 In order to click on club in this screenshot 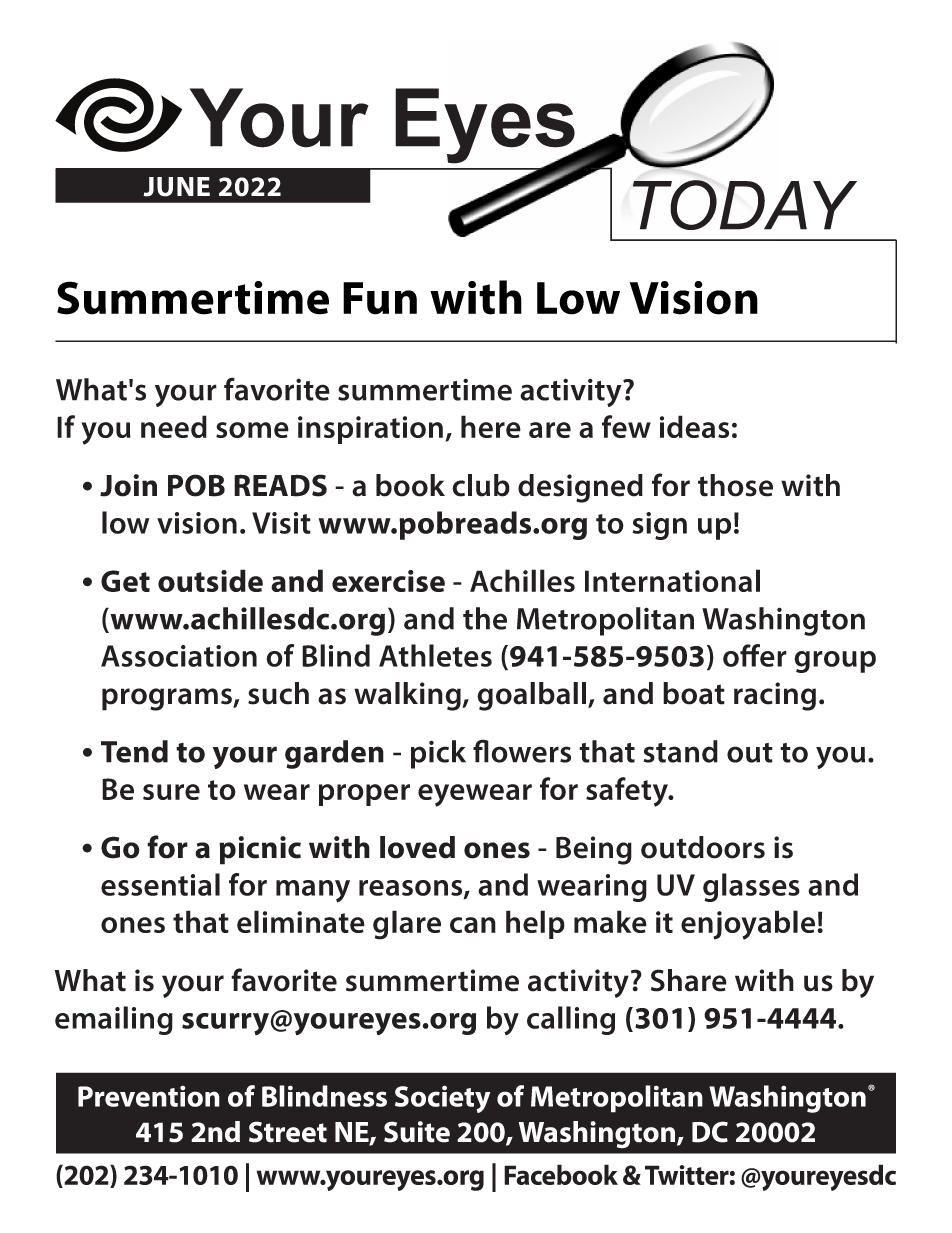, I will do `click(481, 485)`.
